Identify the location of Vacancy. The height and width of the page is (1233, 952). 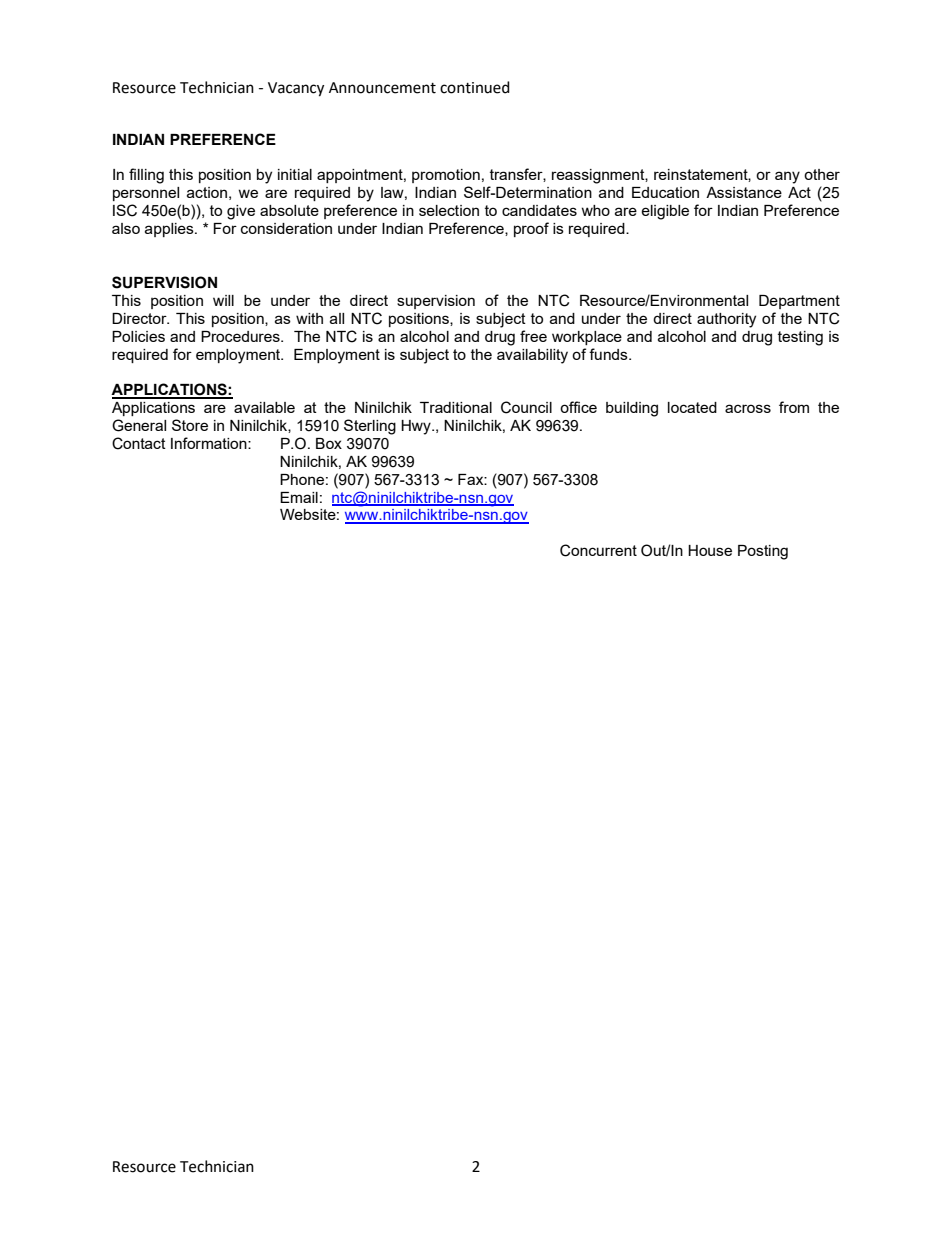
(296, 89).
